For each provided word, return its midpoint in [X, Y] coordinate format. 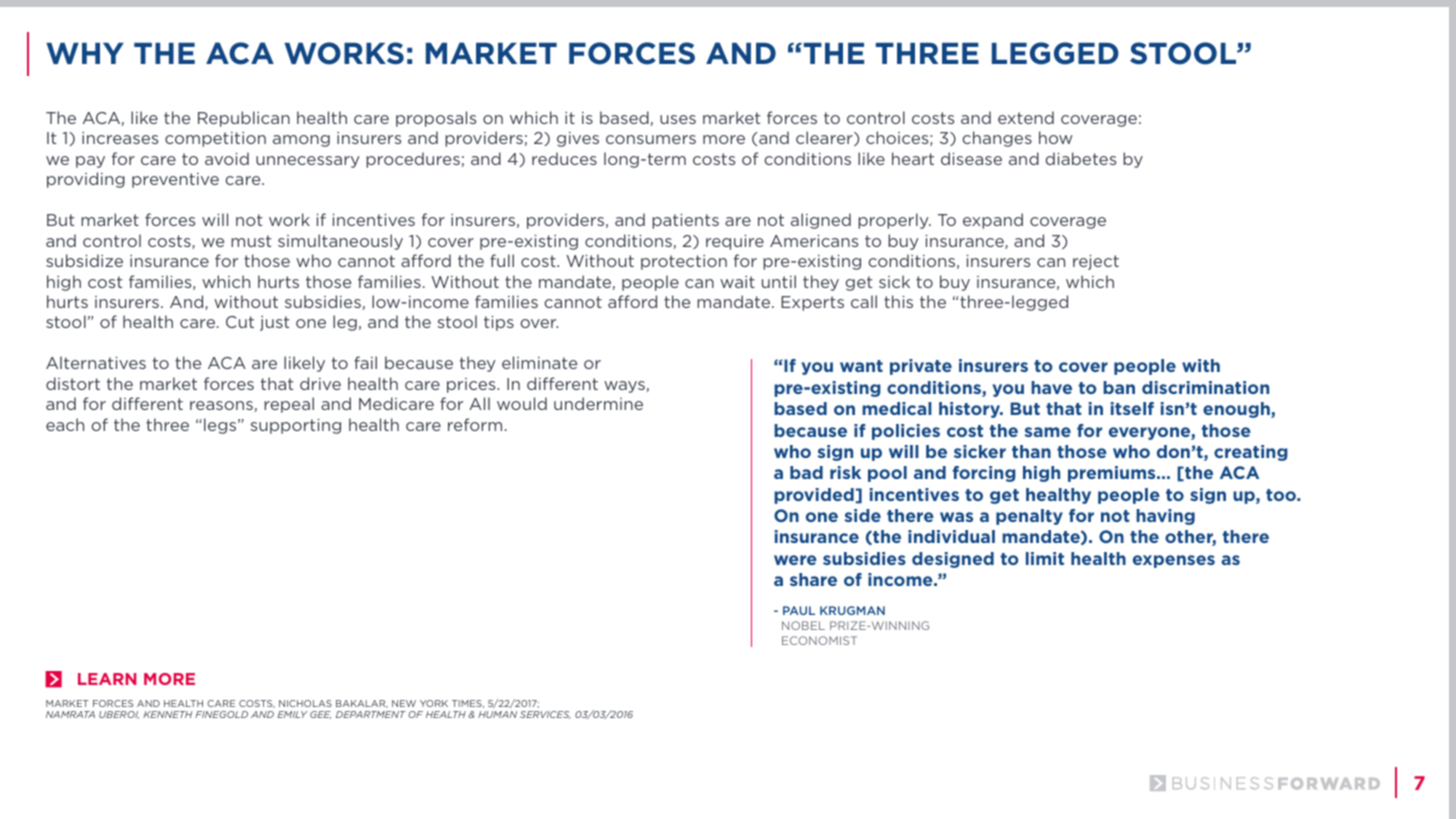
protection [684, 262]
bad [806, 472]
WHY [85, 53]
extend [1026, 117]
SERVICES [545, 715]
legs [221, 426]
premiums [1113, 474]
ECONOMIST [819, 640]
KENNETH [168, 714]
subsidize [84, 260]
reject [1096, 262]
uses [678, 119]
